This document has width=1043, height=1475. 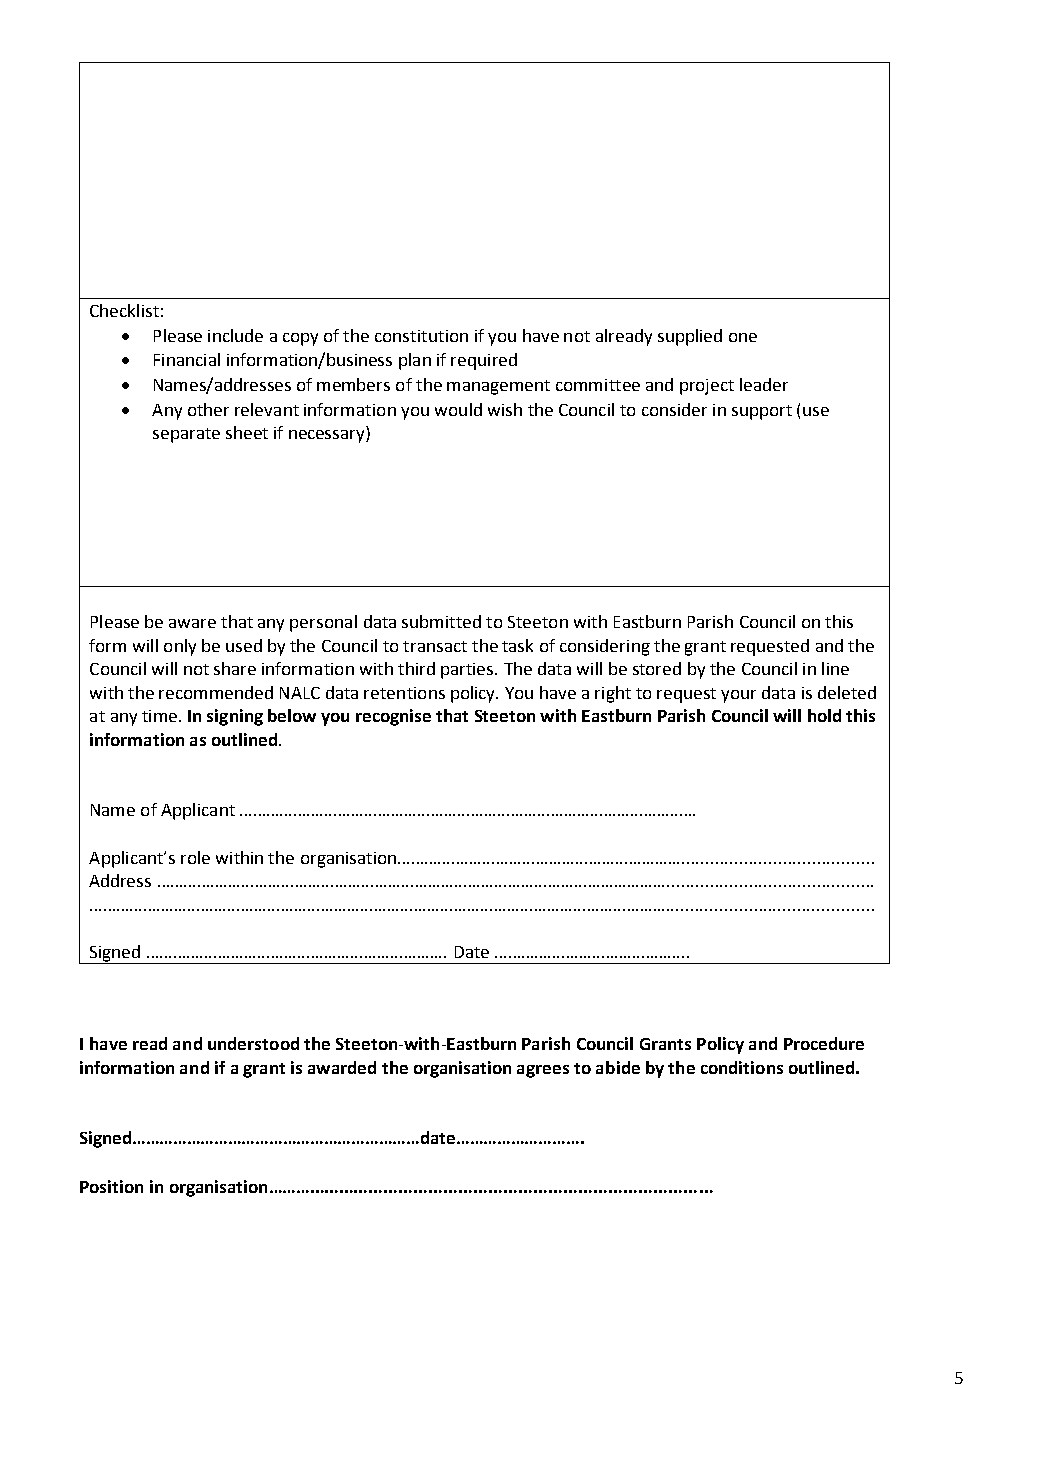 What do you see at coordinates (762, 412) in the document?
I see `support` at bounding box center [762, 412].
